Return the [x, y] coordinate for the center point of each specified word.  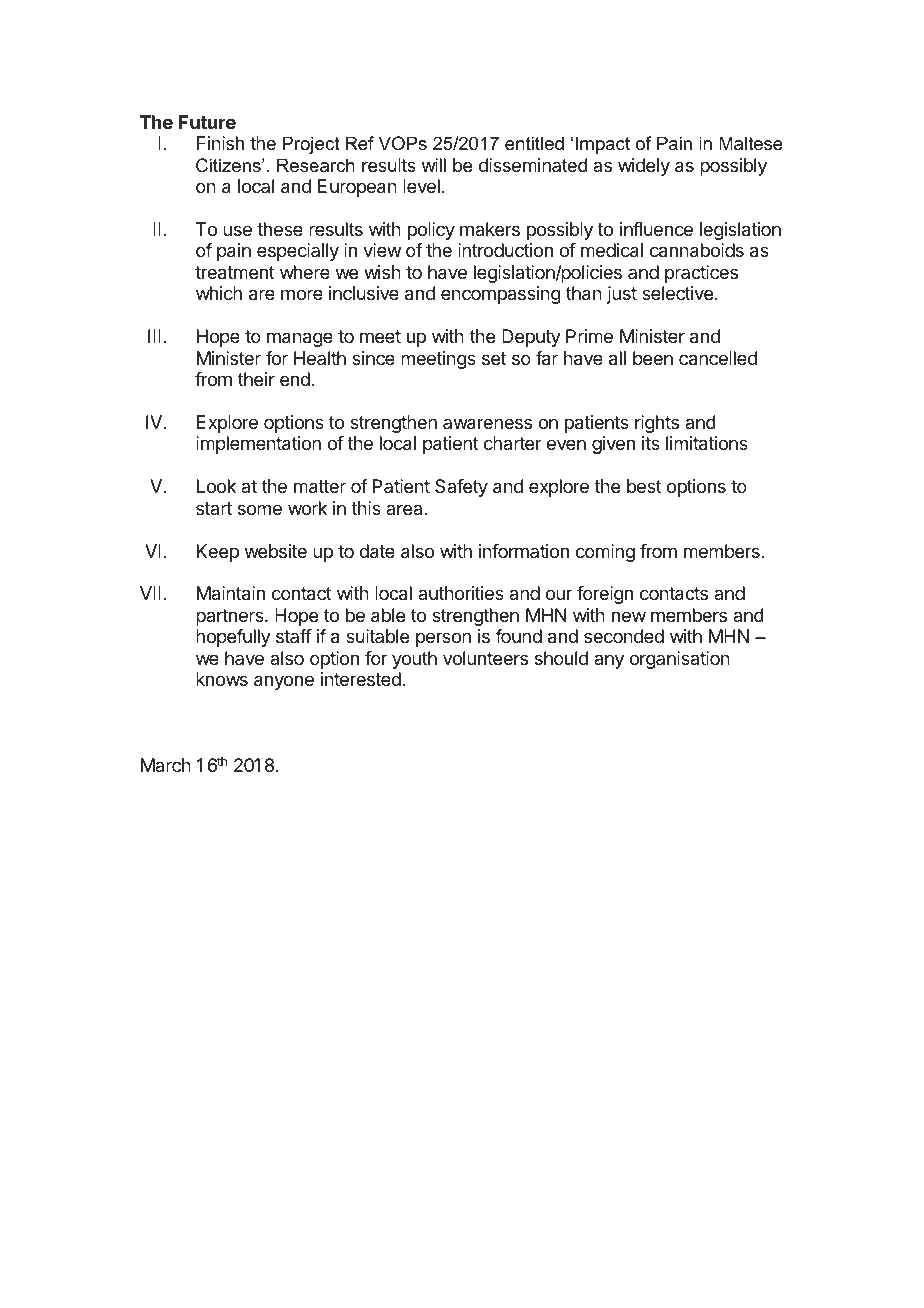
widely [644, 167]
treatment [235, 273]
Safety [461, 488]
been [653, 358]
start [214, 508]
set [494, 358]
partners [231, 617]
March [166, 765]
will [434, 165]
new [629, 616]
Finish [220, 143]
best [644, 486]
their [256, 379]
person [443, 639]
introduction [505, 250]
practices [701, 274]
